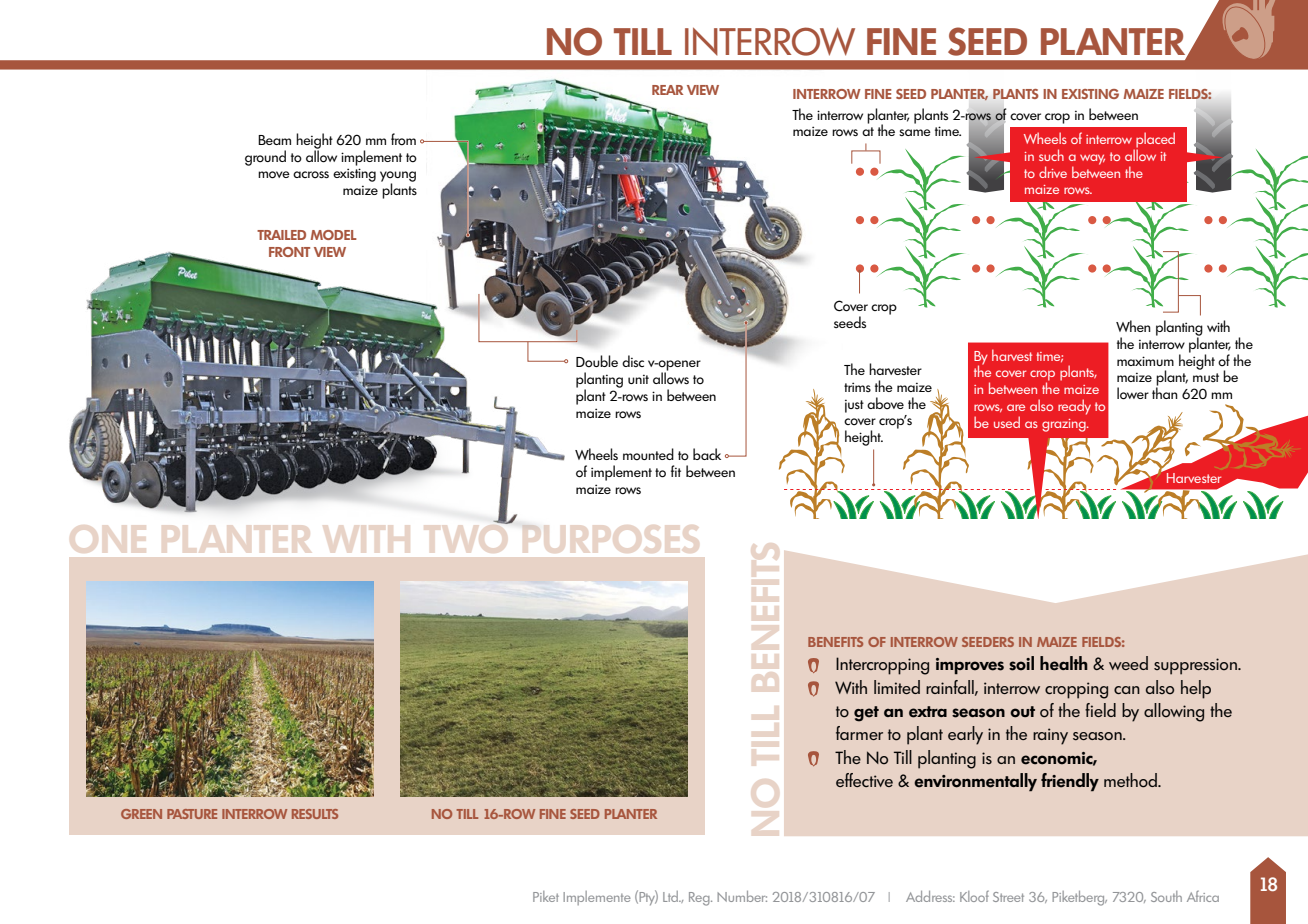  Describe the element at coordinates (315, 814) in the screenshot. I see `RESULTS` at that location.
